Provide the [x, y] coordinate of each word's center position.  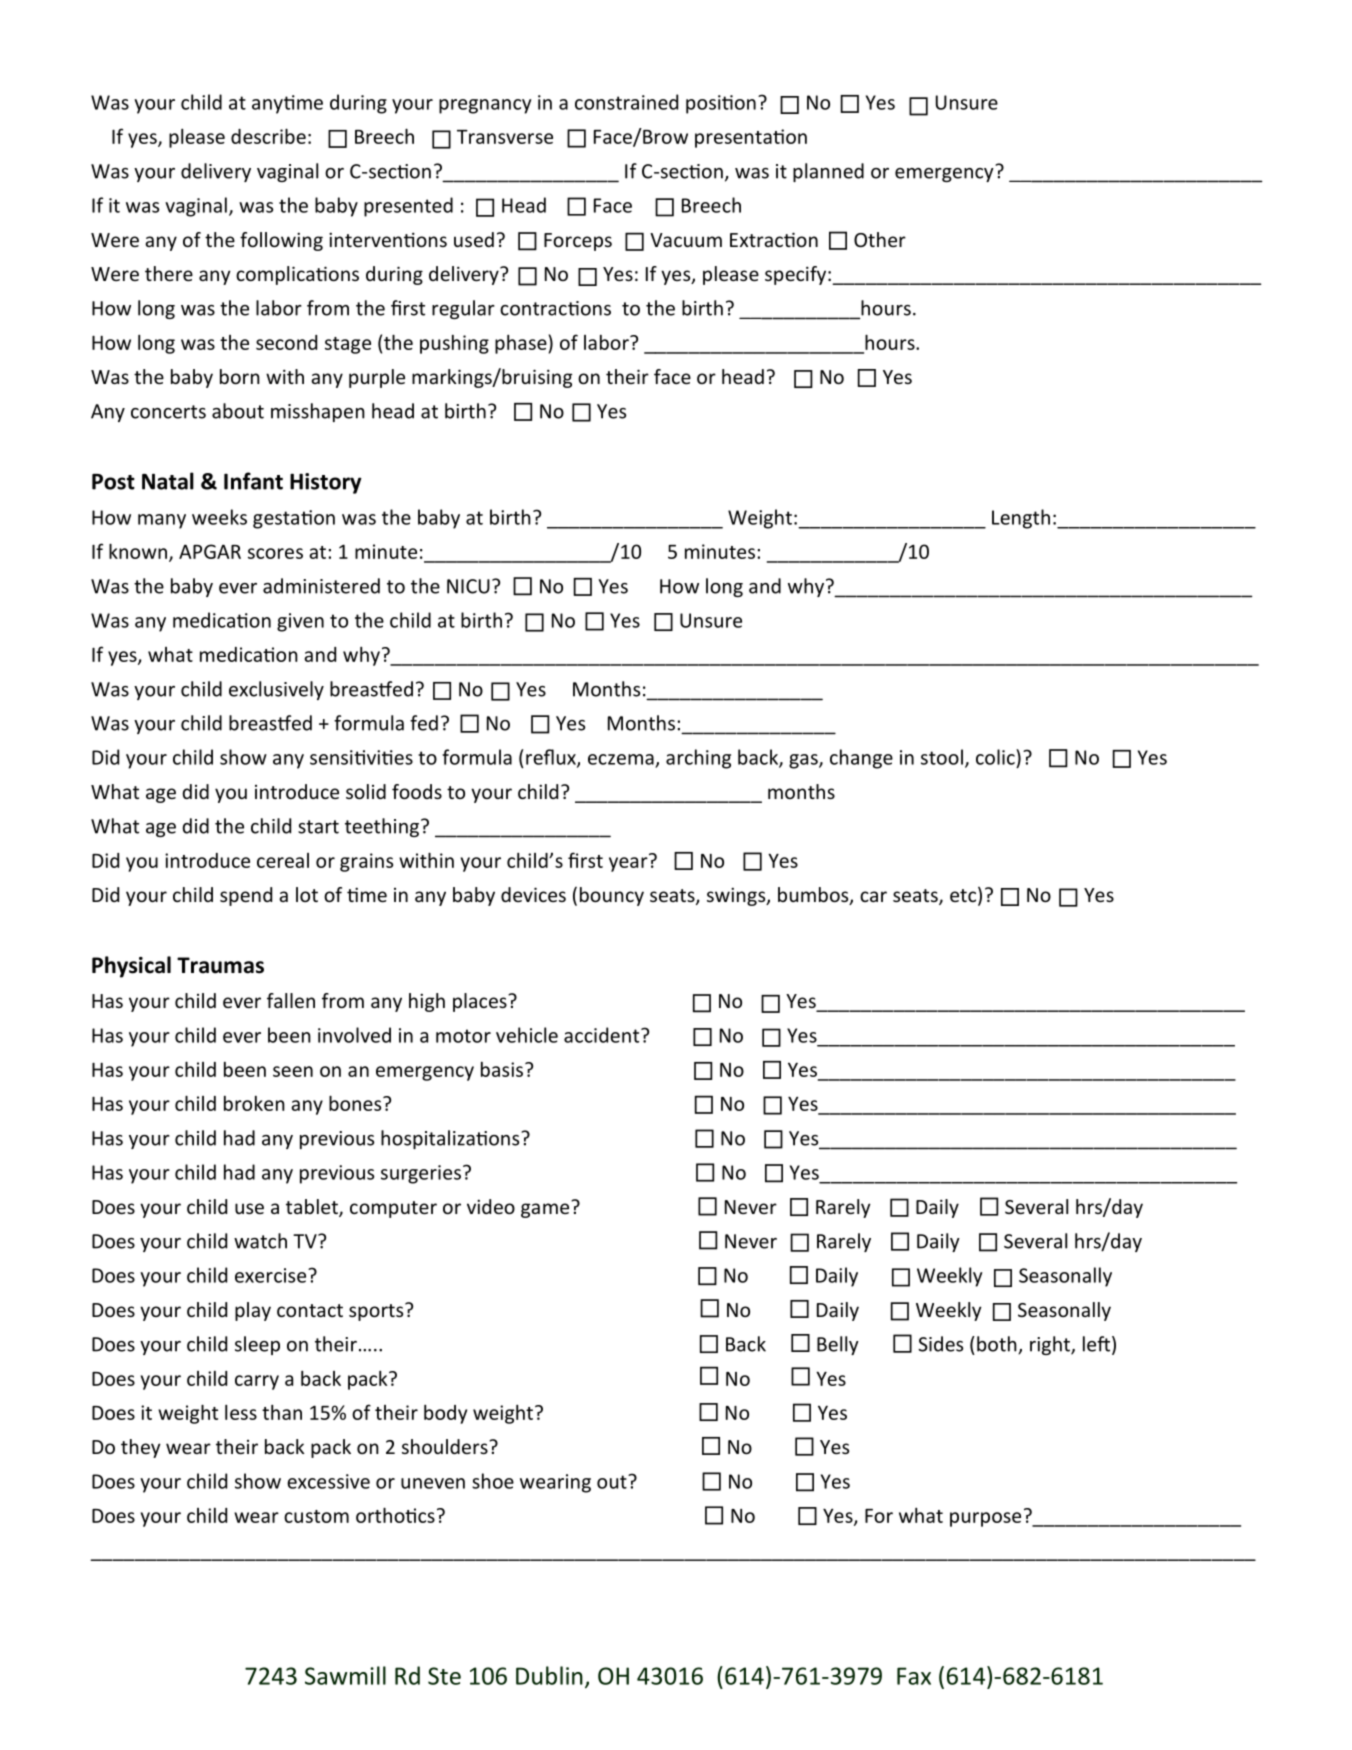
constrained [626, 102]
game [545, 1210]
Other [880, 239]
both [998, 1345]
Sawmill [345, 1675]
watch [260, 1241]
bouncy [612, 896]
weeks [219, 517]
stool [942, 757]
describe [268, 136]
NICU [468, 586]
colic [996, 757]
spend [246, 896]
